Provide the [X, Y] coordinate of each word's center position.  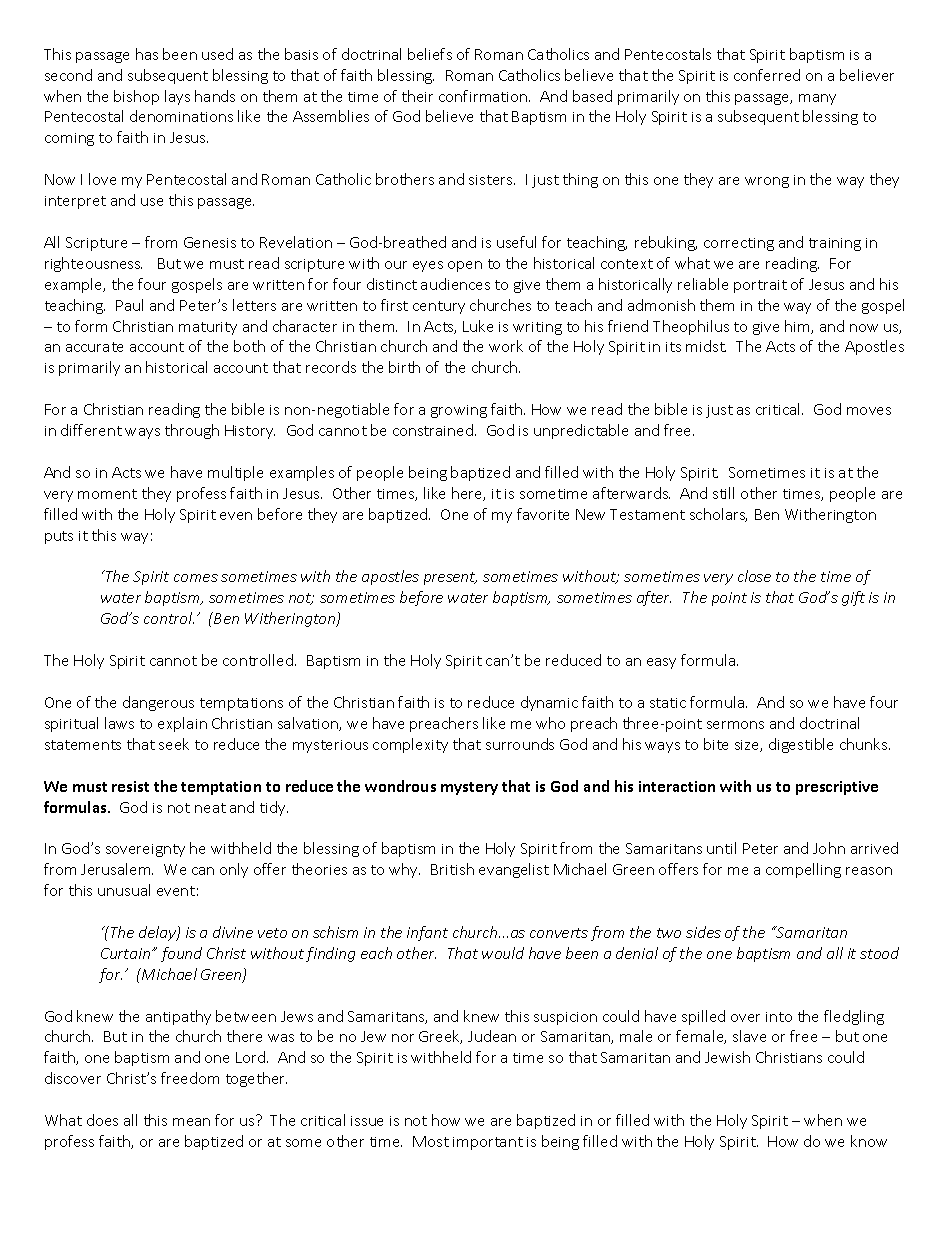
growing [459, 411]
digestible [801, 745]
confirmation [484, 96]
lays [177, 97]
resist [130, 786]
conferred [767, 75]
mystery [469, 788]
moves [869, 411]
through [192, 431]
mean [191, 1122]
